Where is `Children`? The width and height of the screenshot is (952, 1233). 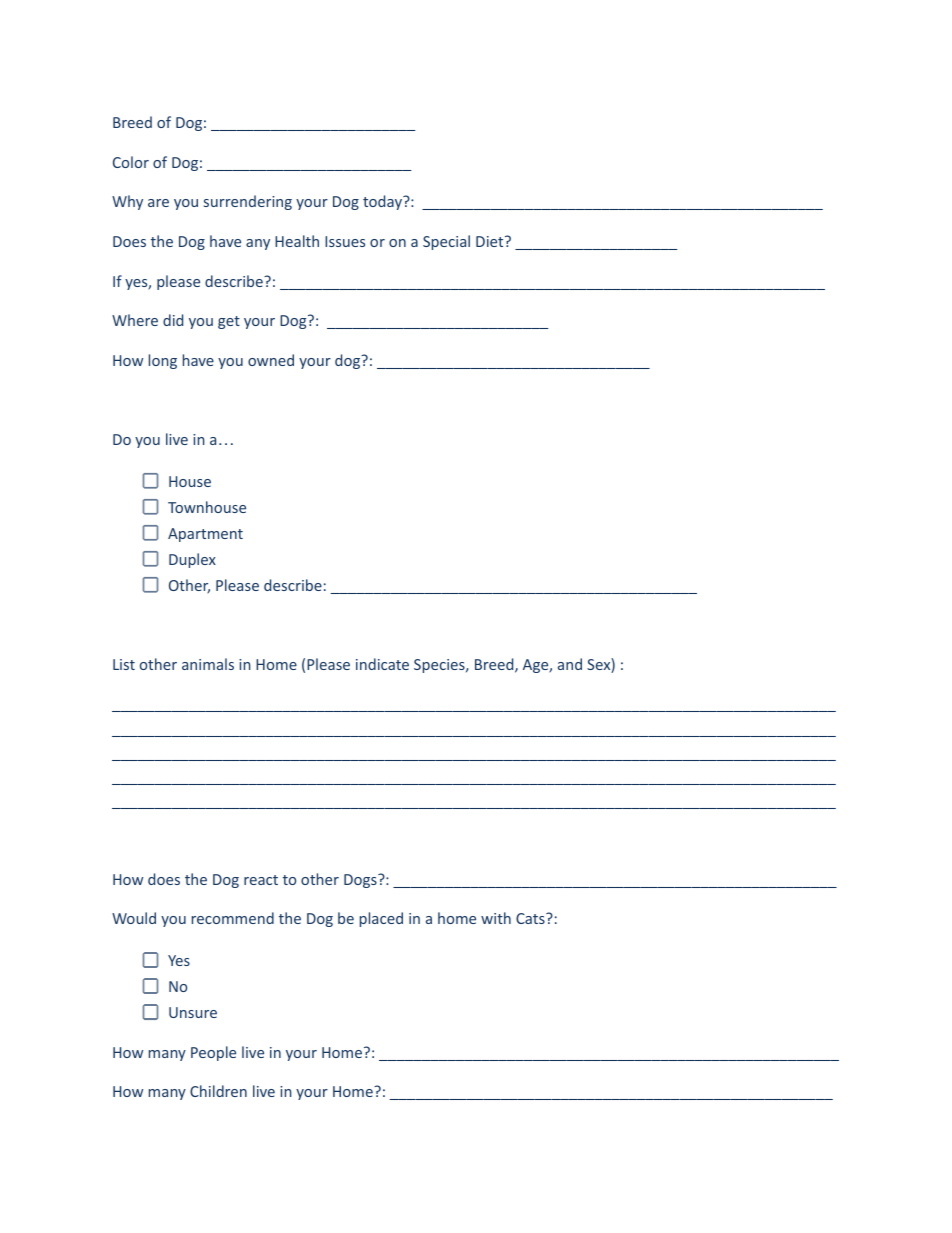 Children is located at coordinates (218, 1091).
